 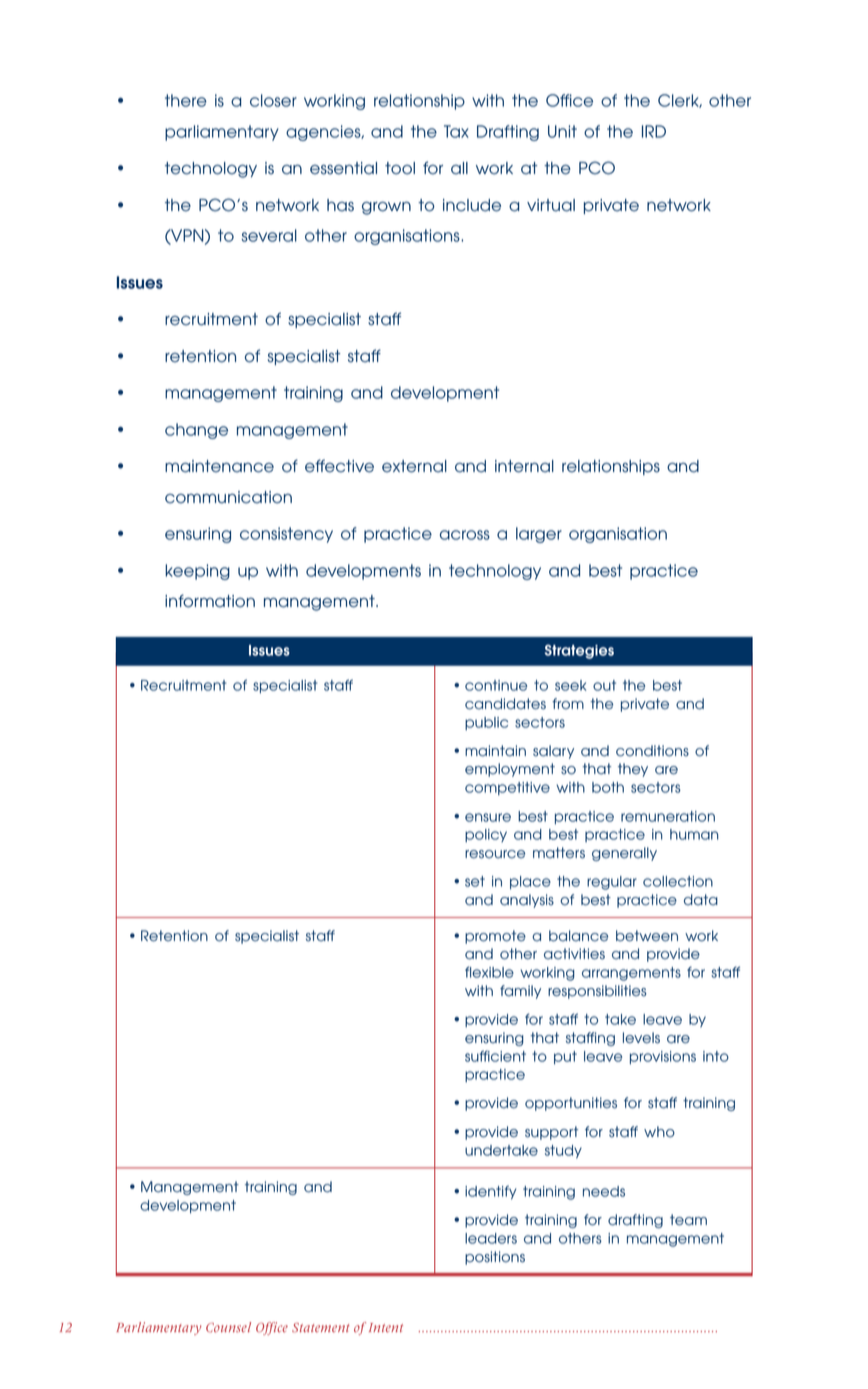 What do you see at coordinates (273, 100) in the screenshot?
I see `closer` at bounding box center [273, 100].
